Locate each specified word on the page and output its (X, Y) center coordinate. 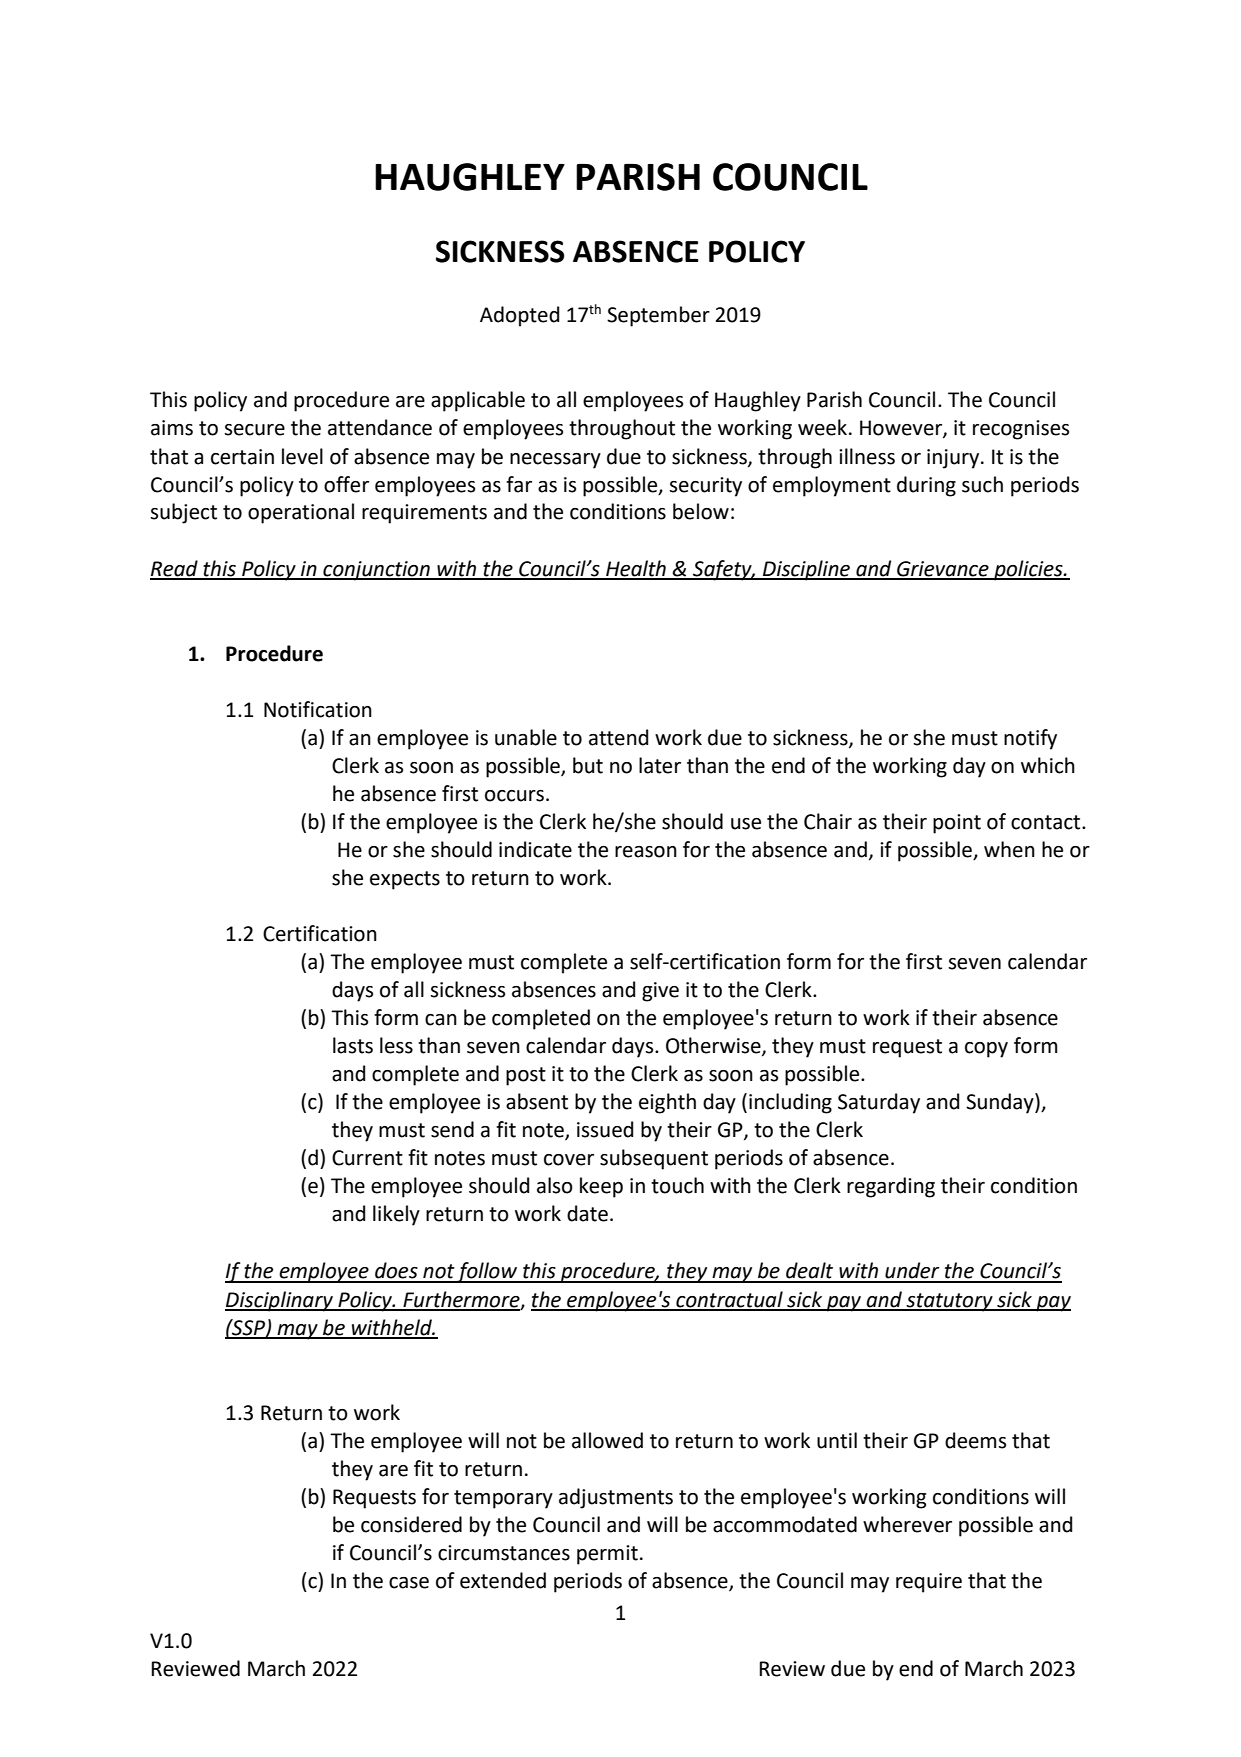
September (658, 316)
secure (254, 430)
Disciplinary (280, 1301)
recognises (1021, 430)
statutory (949, 1302)
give (660, 992)
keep (601, 1187)
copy (986, 1050)
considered (411, 1524)
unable (526, 737)
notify (1030, 739)
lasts (353, 1045)
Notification (318, 709)
